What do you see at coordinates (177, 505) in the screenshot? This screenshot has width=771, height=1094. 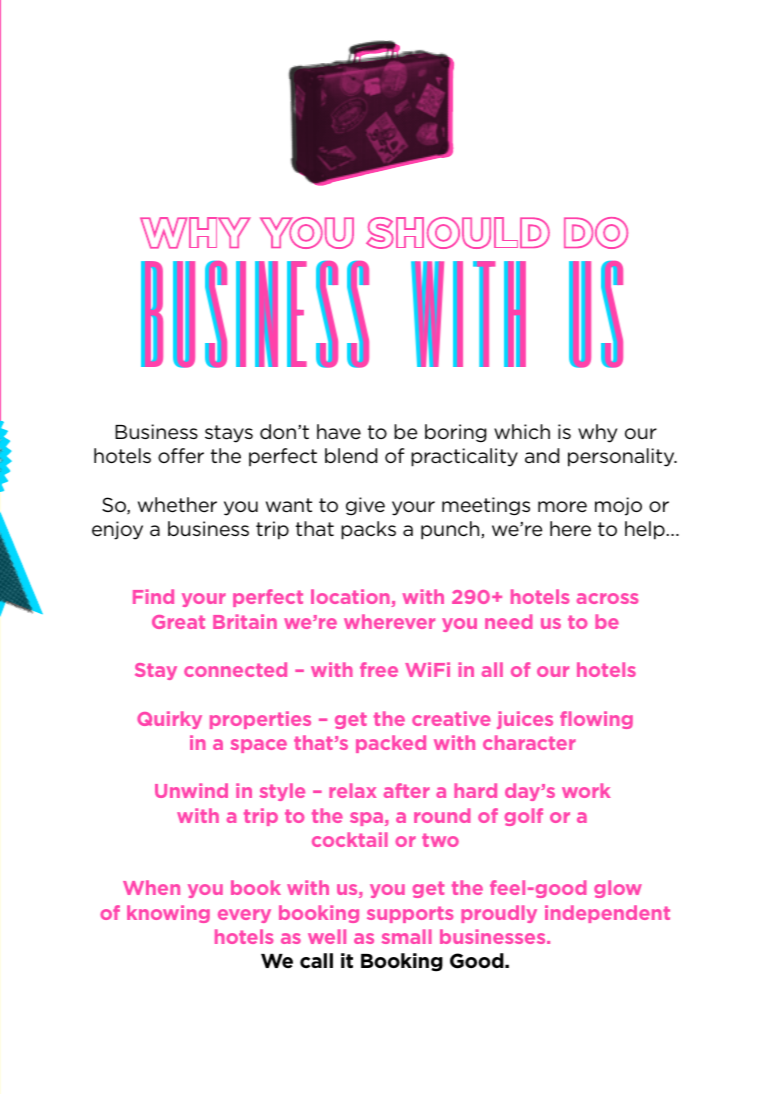 I see `whether` at bounding box center [177, 505].
